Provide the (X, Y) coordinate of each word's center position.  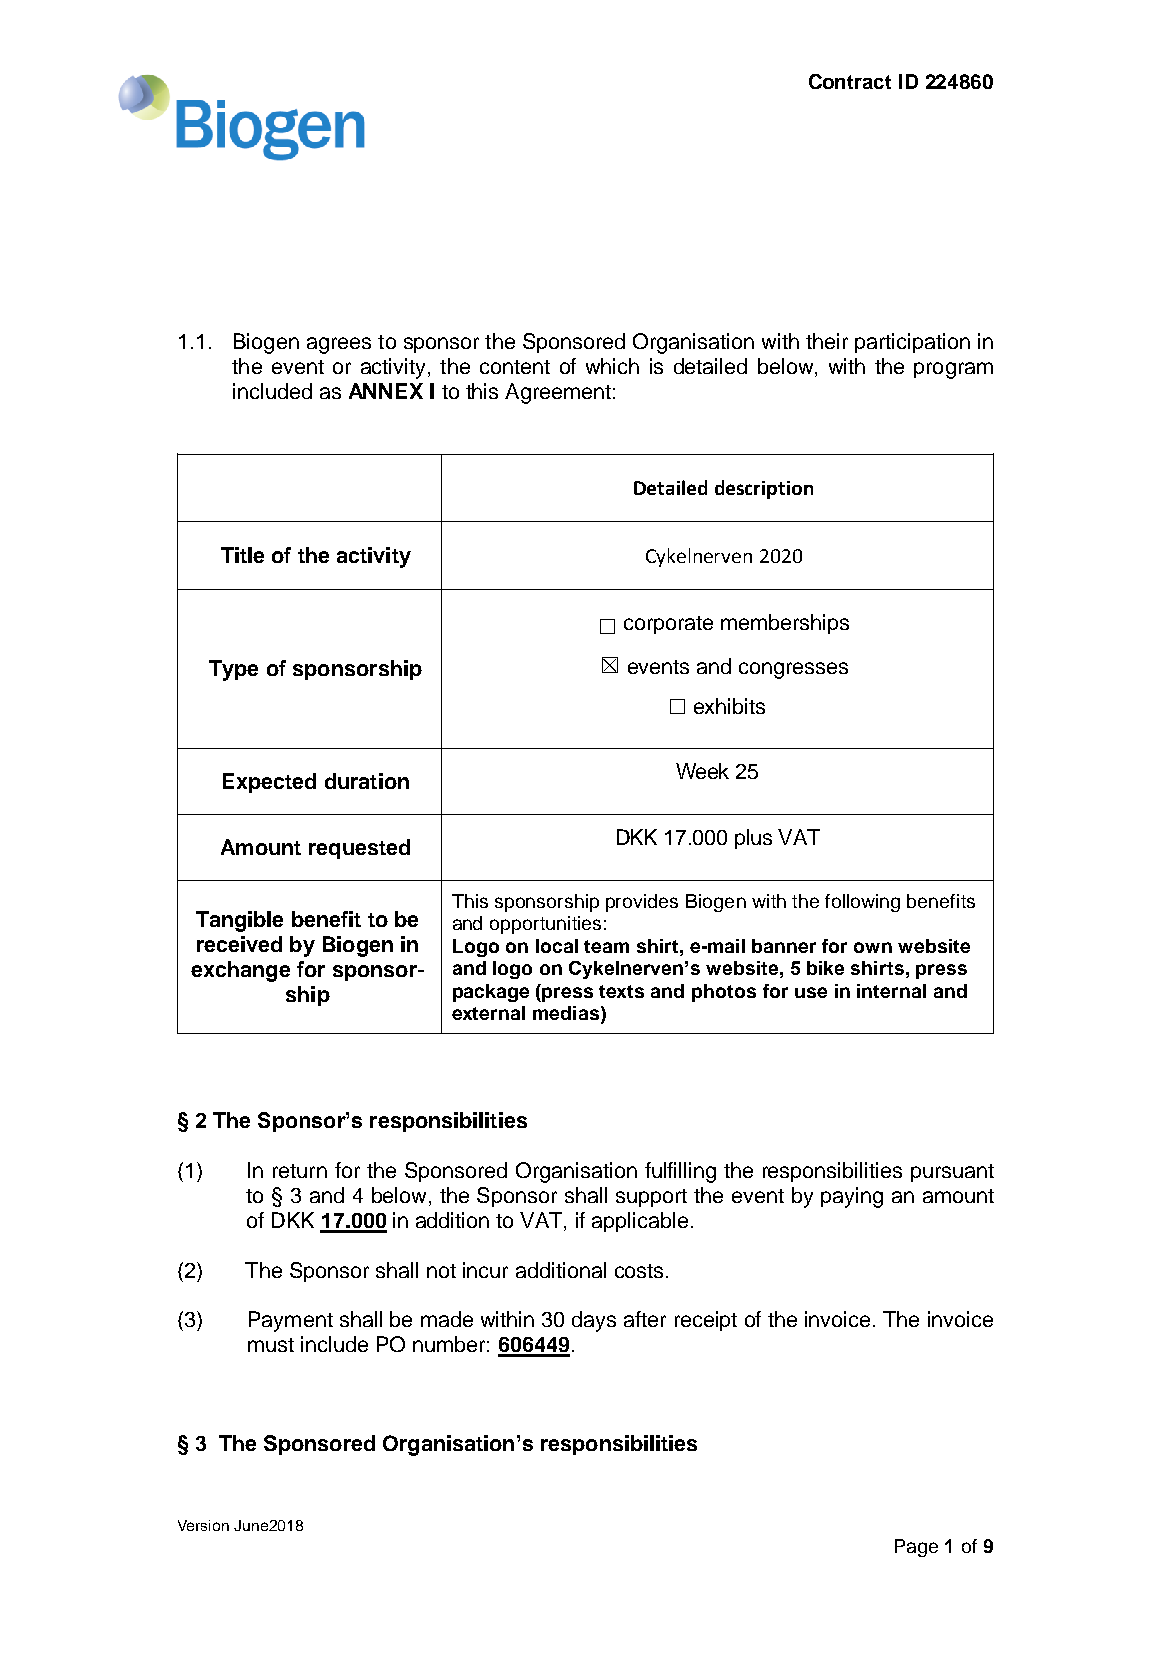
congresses (793, 670)
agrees (339, 345)
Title (242, 555)
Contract (850, 81)
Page (916, 1548)
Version (203, 1525)
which (612, 366)
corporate (668, 625)
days (594, 1321)
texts (621, 991)
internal (891, 991)
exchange (240, 971)
